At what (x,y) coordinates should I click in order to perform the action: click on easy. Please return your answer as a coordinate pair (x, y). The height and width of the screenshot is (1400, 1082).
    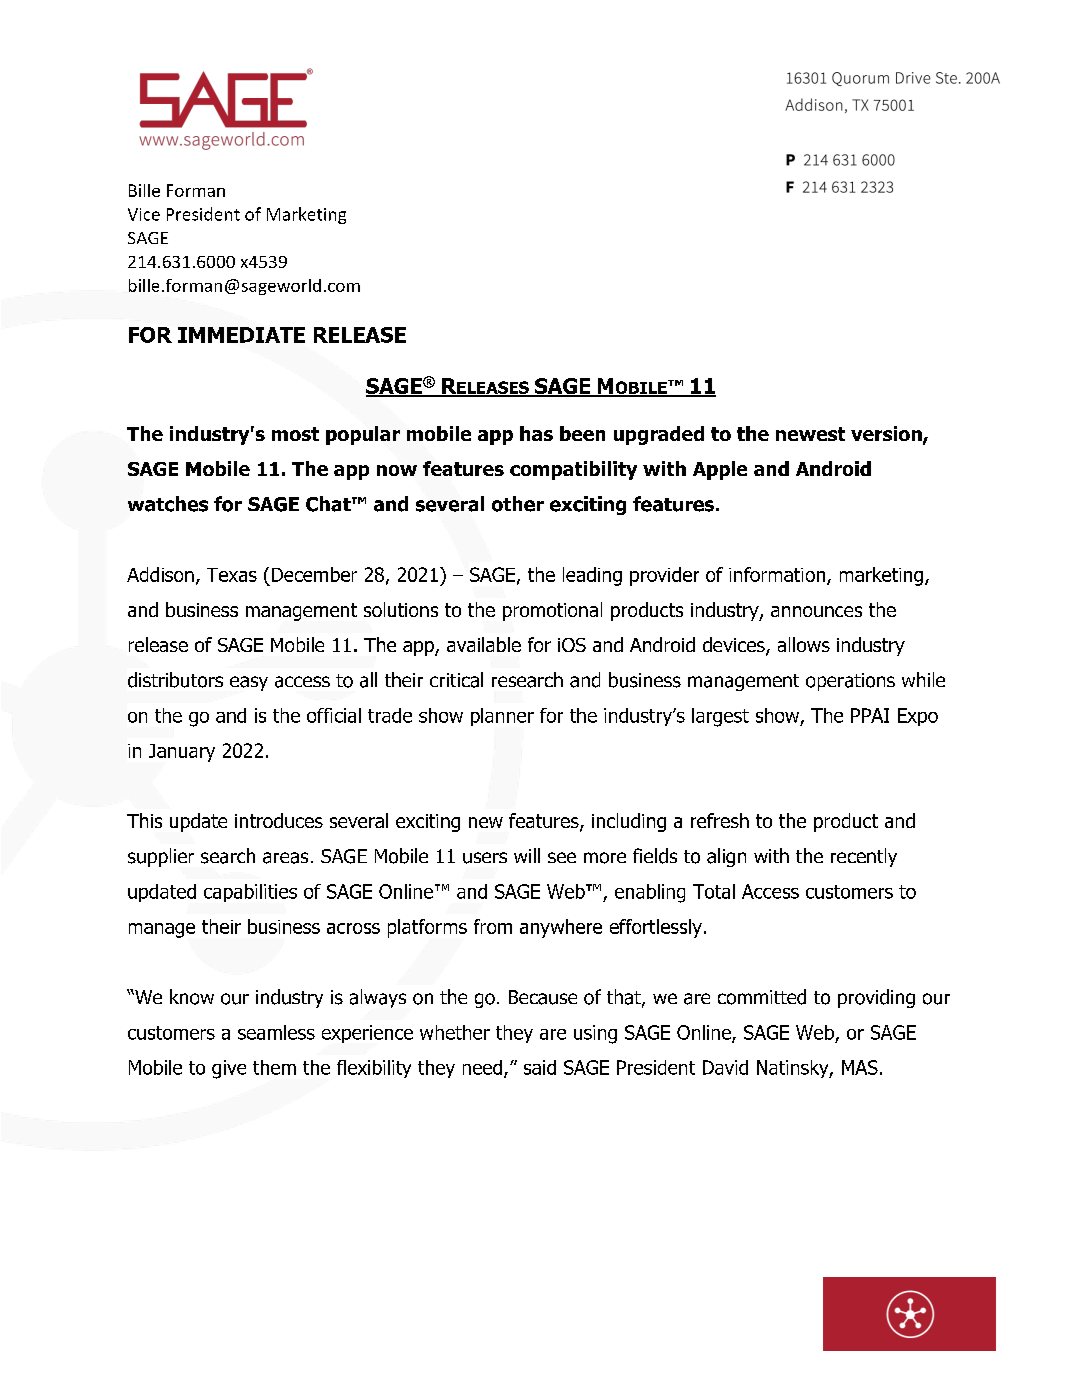
    Looking at the image, I should click on (249, 683).
